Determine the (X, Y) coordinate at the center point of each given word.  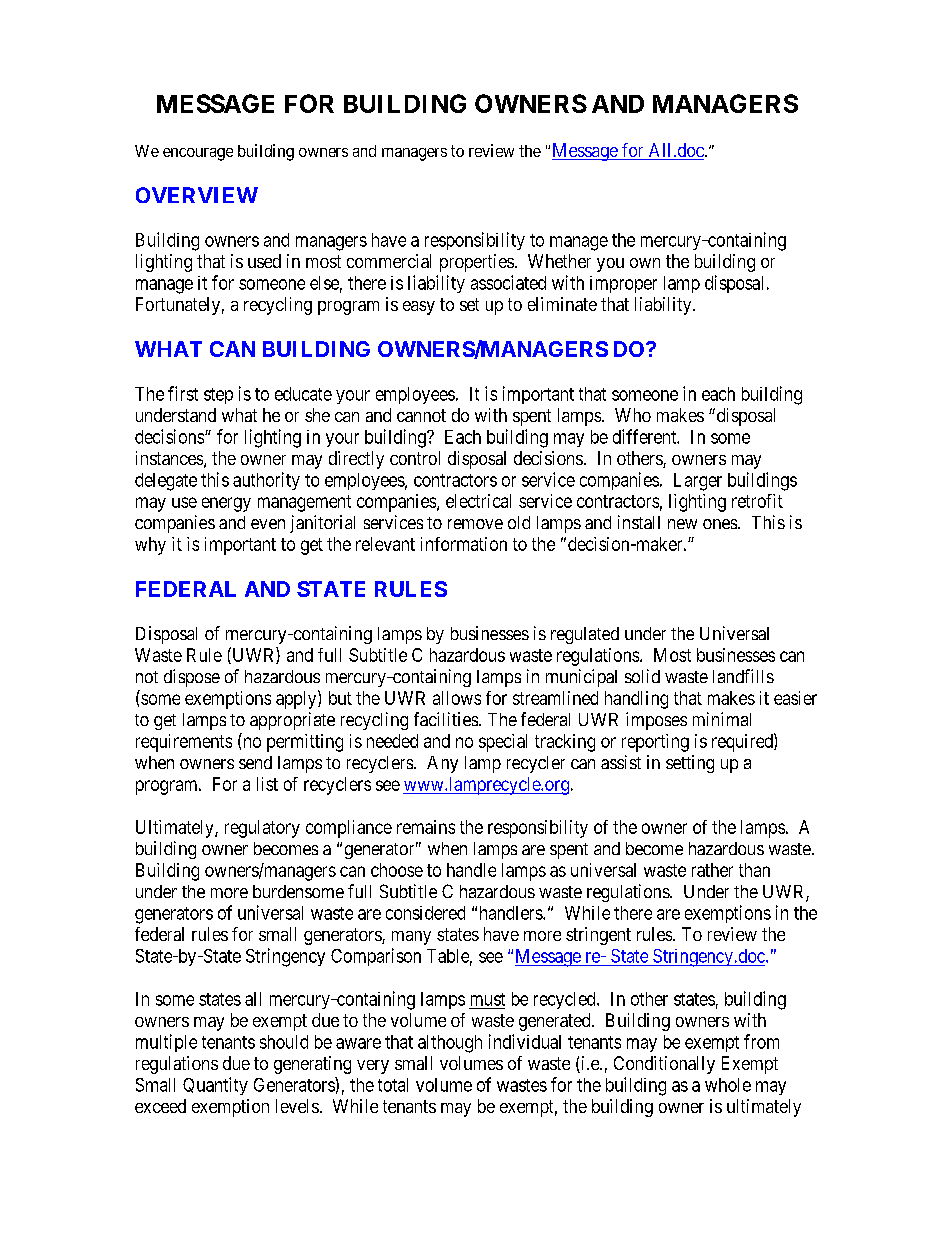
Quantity (215, 1086)
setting (690, 764)
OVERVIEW (197, 195)
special (503, 743)
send (255, 762)
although (450, 1044)
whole (728, 1085)
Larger (698, 482)
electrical (478, 501)
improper (623, 284)
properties (477, 263)
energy (226, 504)
